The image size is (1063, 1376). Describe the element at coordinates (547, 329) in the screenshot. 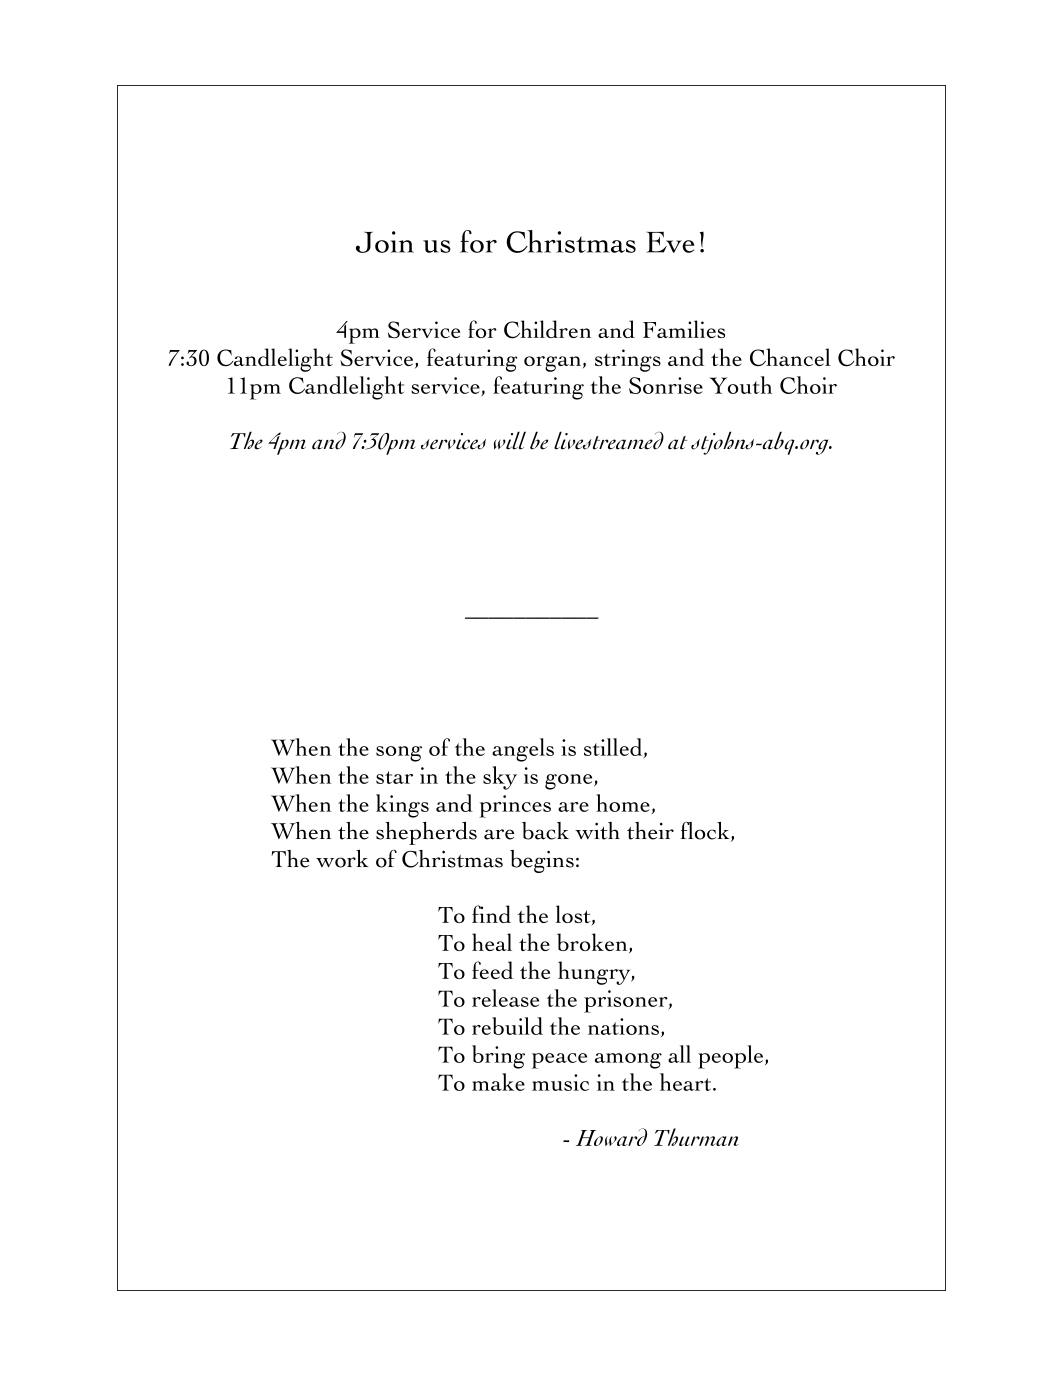

I see `Children` at that location.
